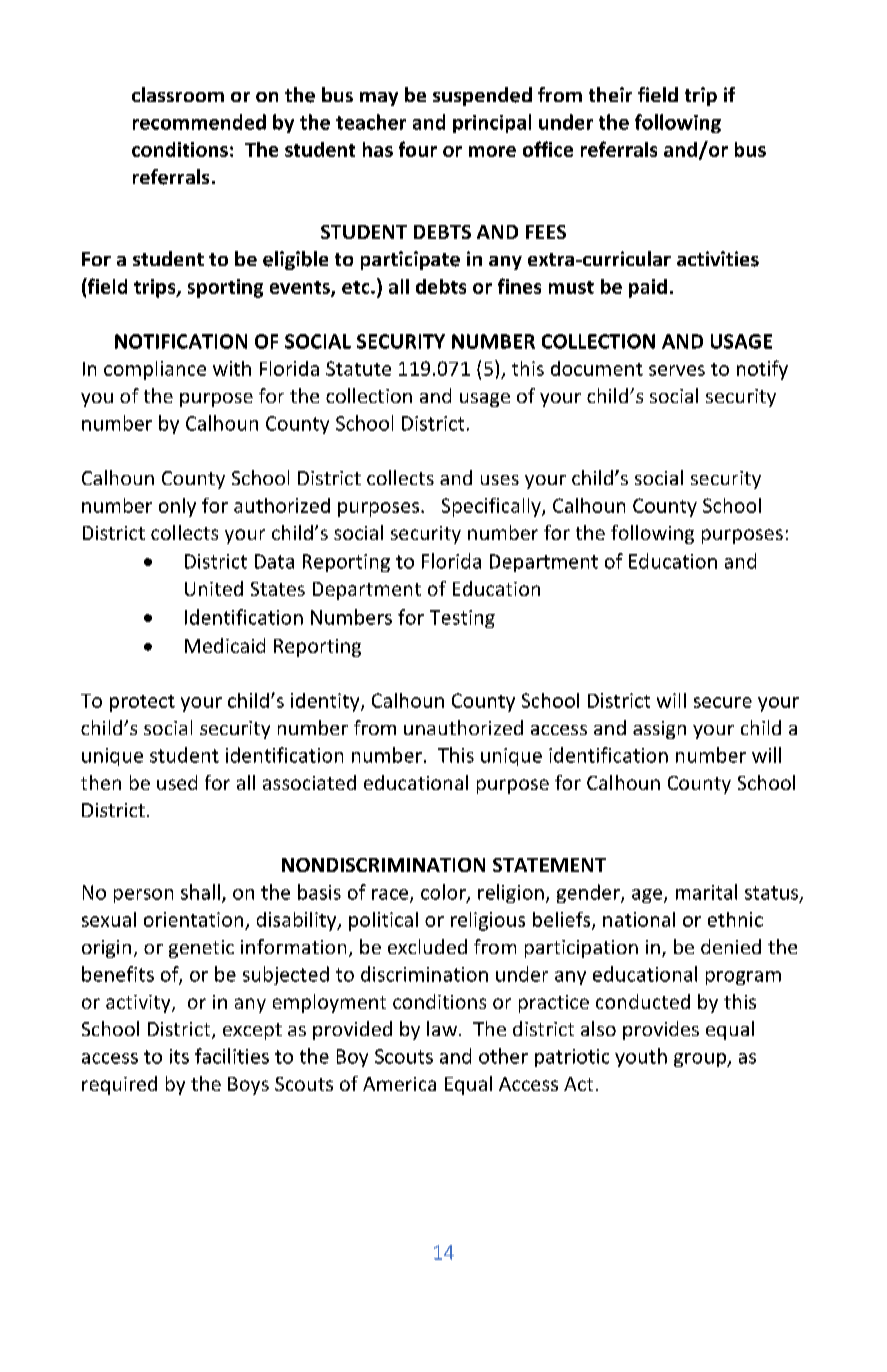 Image resolution: width=887 pixels, height=1372 pixels. What do you see at coordinates (232, 1056) in the screenshot?
I see `facilities` at bounding box center [232, 1056].
